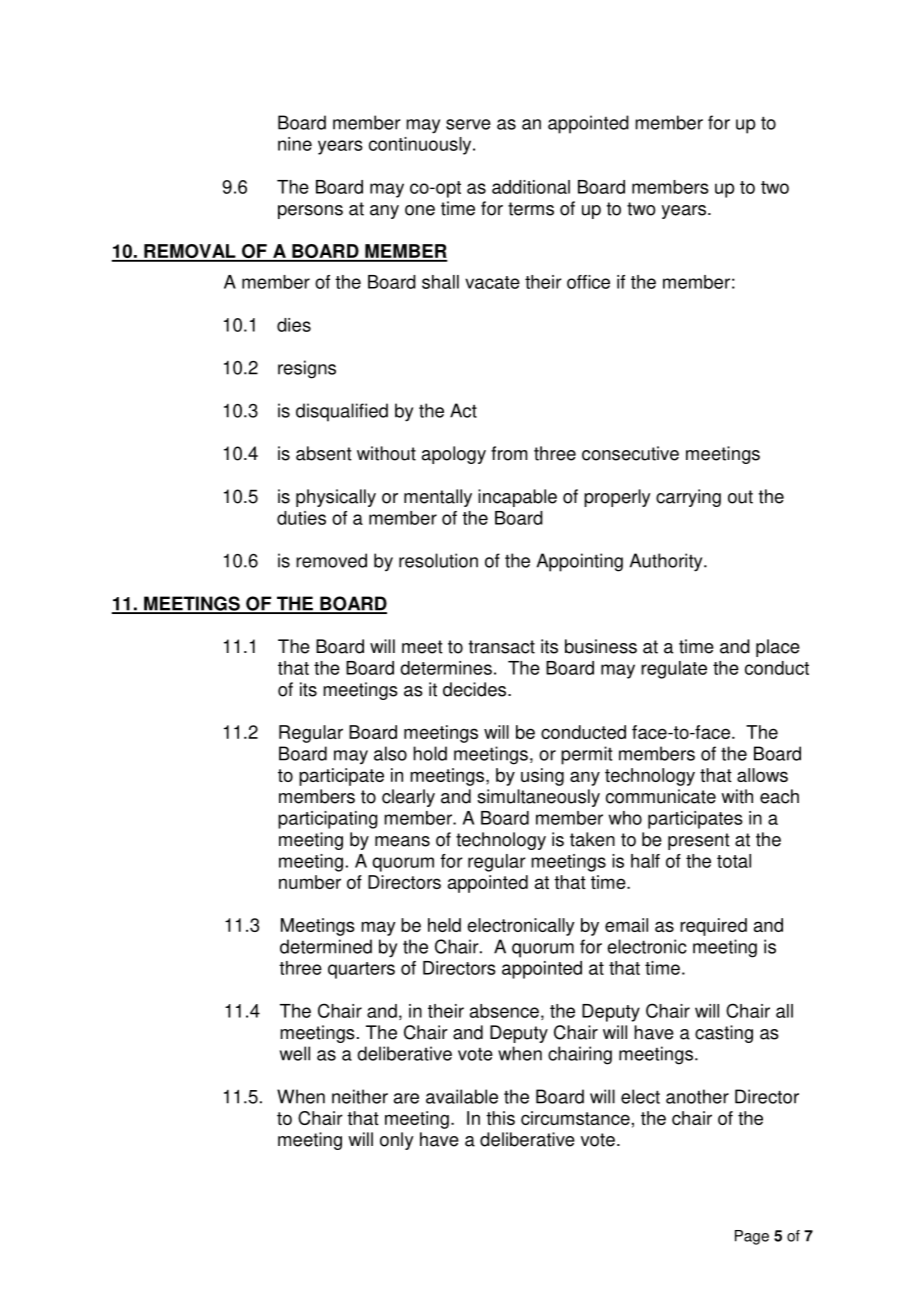  I want to click on this, so click(500, 1118).
